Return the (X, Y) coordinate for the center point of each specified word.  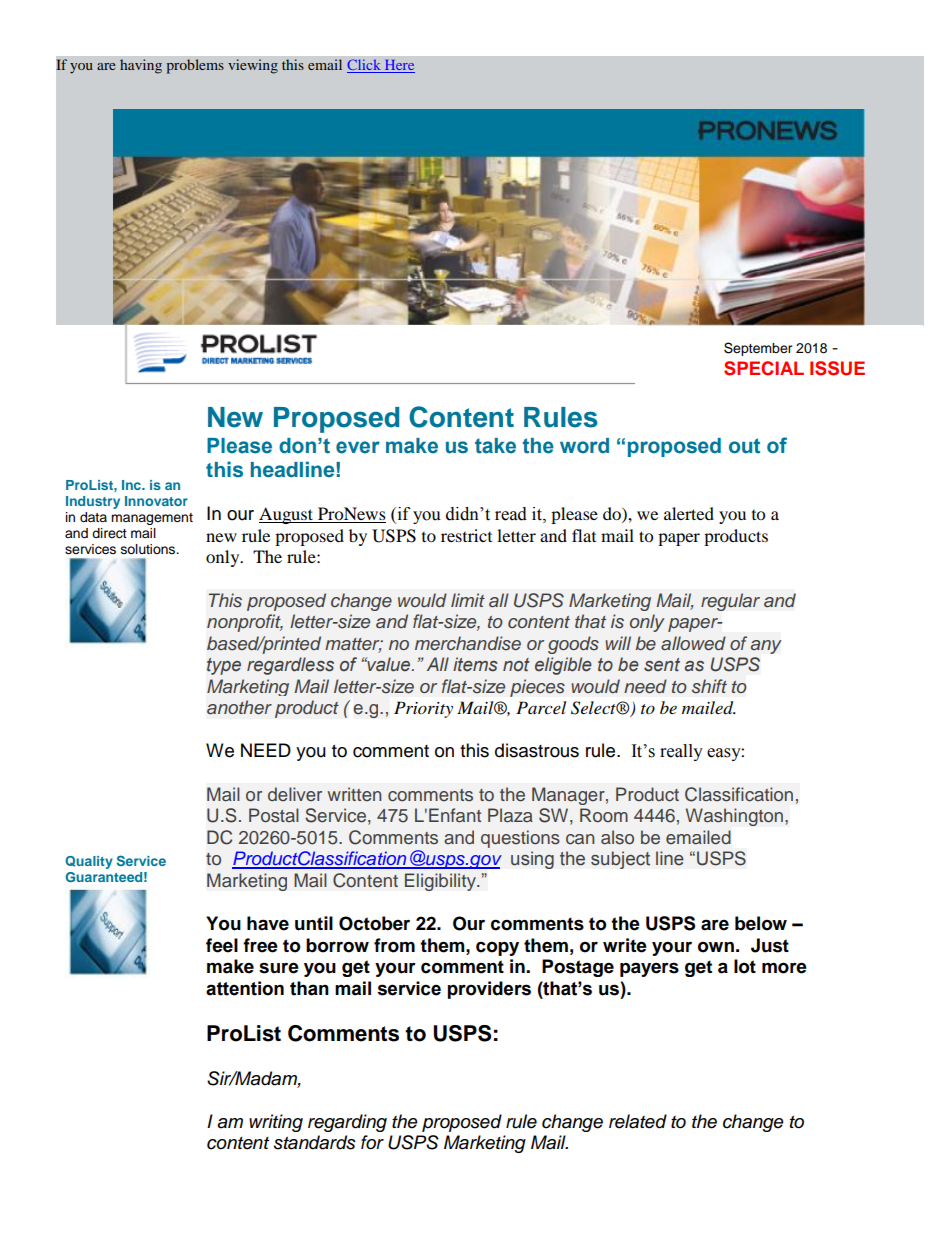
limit (468, 600)
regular (730, 602)
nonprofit (245, 623)
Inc (132, 485)
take (495, 446)
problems (195, 66)
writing (276, 1123)
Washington (736, 817)
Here (398, 66)
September (758, 349)
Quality (89, 862)
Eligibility (441, 882)
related (638, 1121)
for (372, 1142)
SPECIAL (764, 368)
